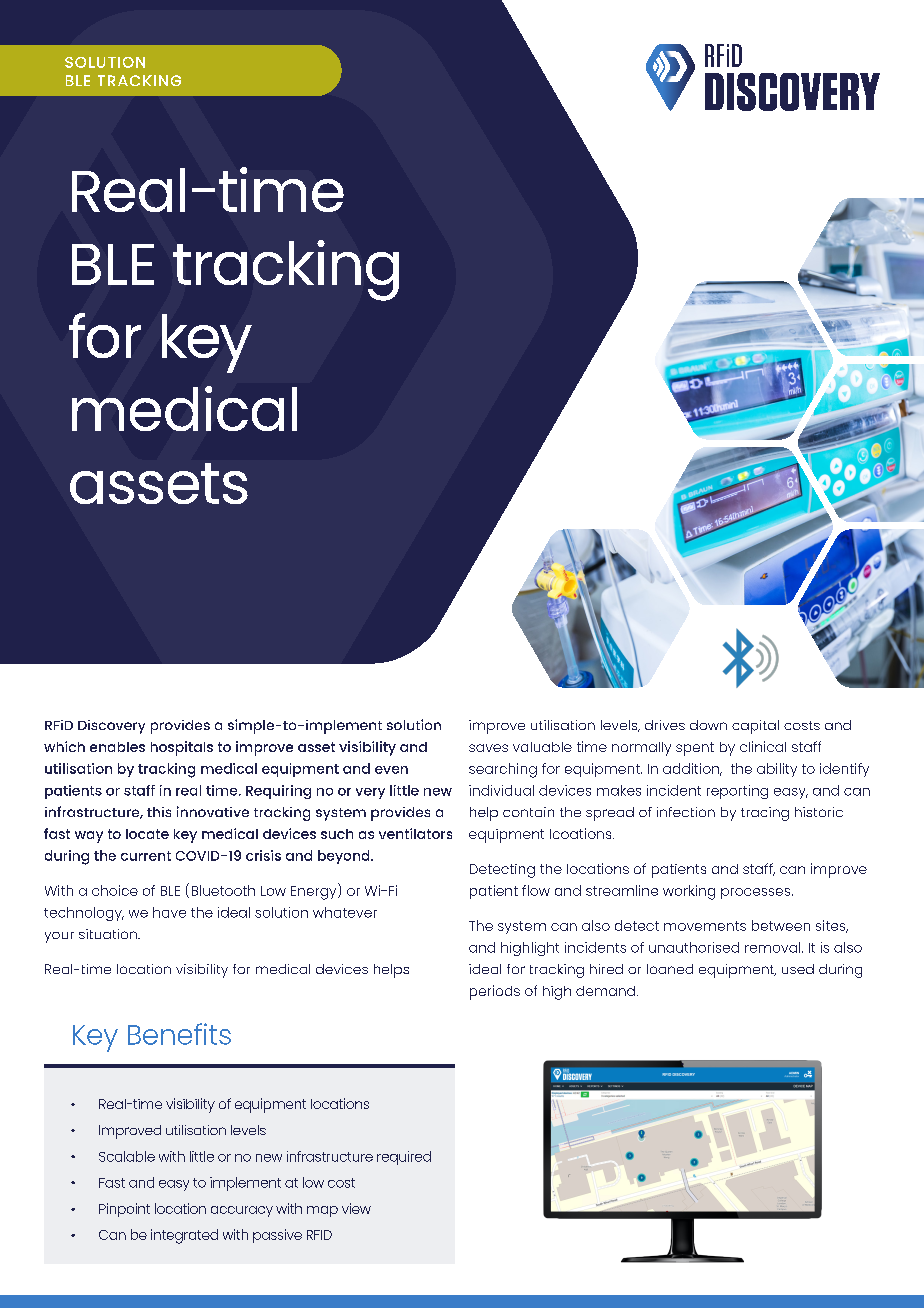 This screenshot has width=924, height=1308. What do you see at coordinates (356, 1208) in the screenshot?
I see `view` at bounding box center [356, 1208].
